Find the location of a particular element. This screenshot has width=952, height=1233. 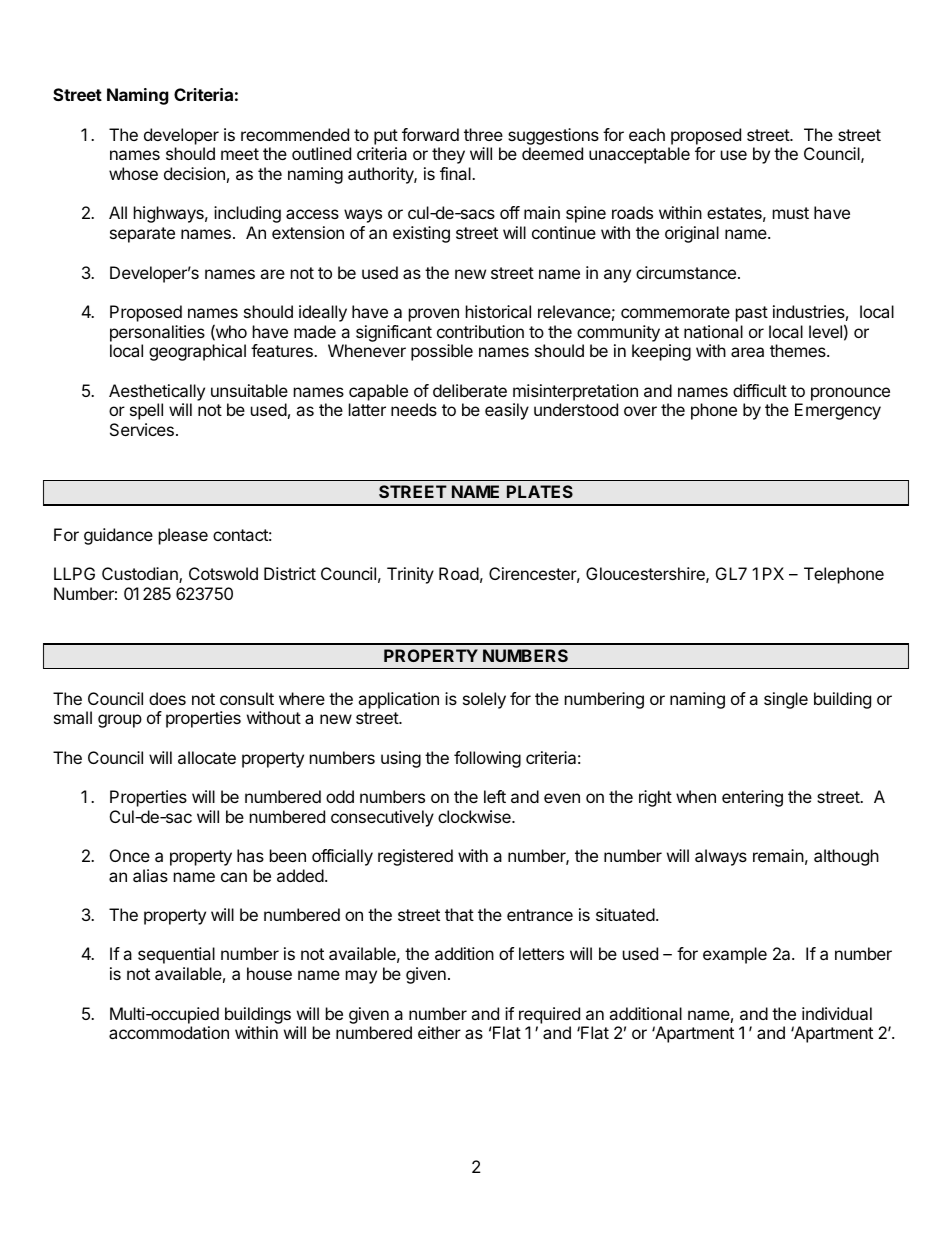

decision is located at coordinates (194, 173).
